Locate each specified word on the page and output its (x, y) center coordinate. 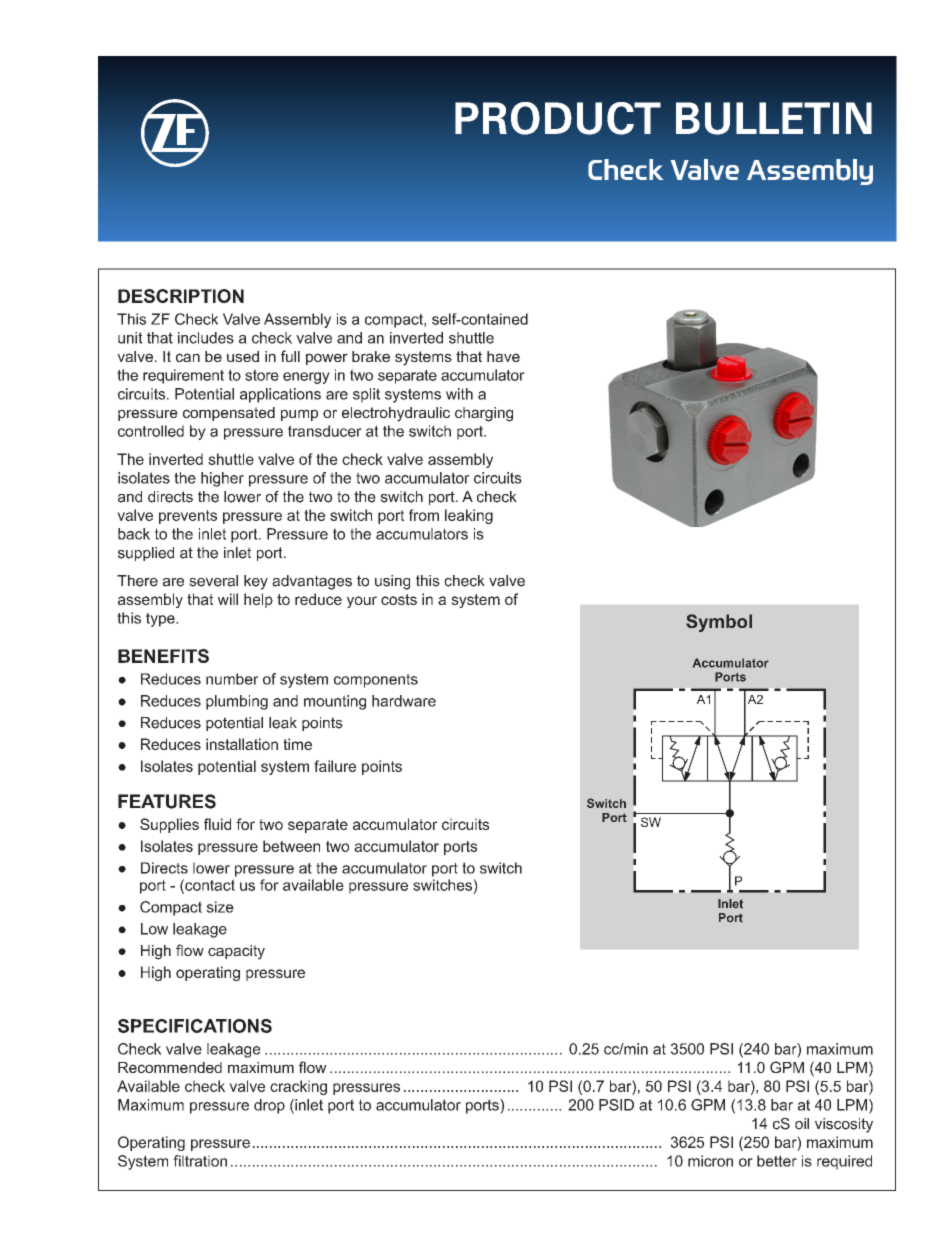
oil (802, 1124)
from (424, 515)
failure (335, 766)
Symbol (719, 623)
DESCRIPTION (181, 296)
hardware (404, 701)
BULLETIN (774, 118)
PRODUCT (558, 118)
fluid (217, 824)
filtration (200, 1161)
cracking (298, 1087)
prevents (188, 517)
